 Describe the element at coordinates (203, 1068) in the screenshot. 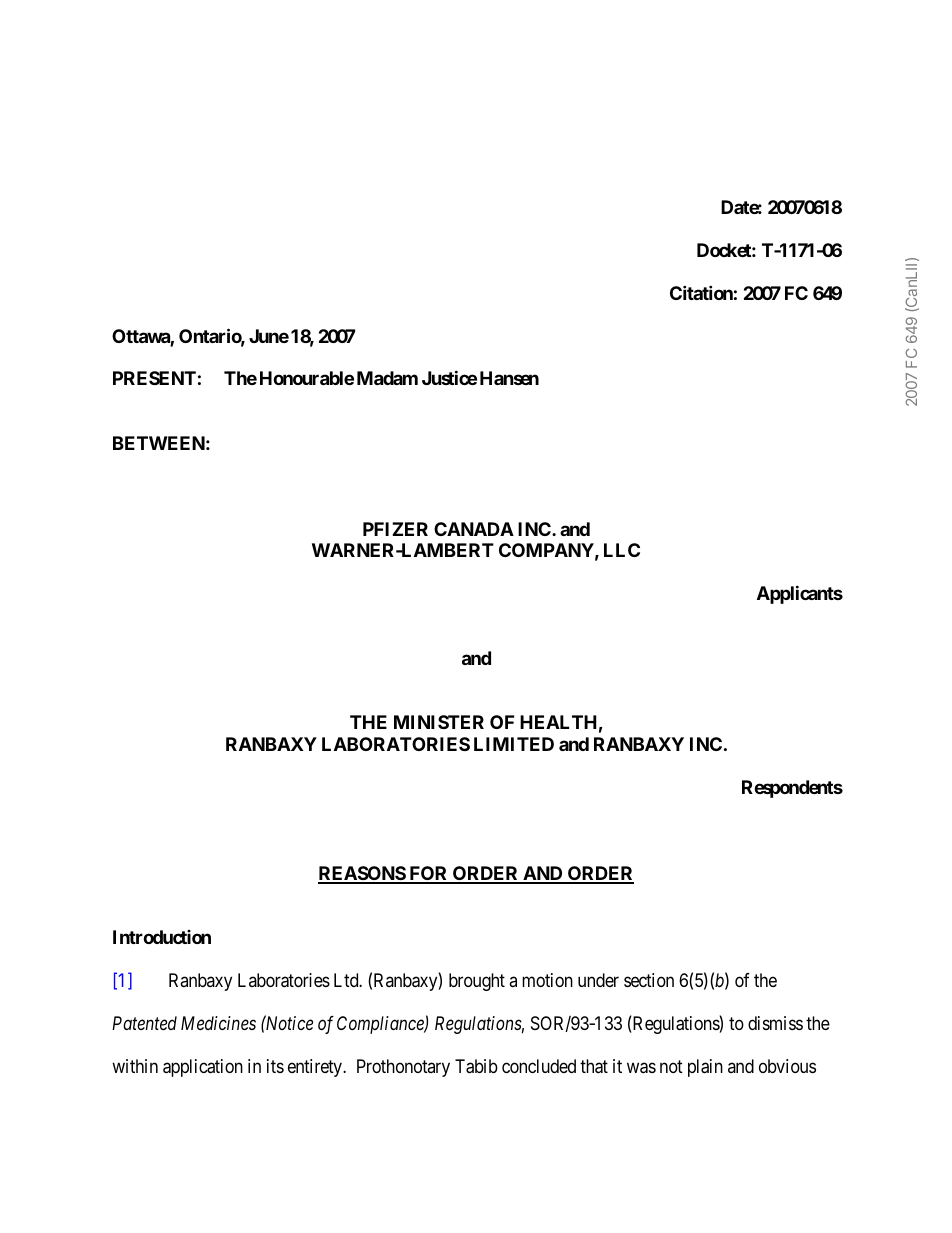

I see `application` at that location.
